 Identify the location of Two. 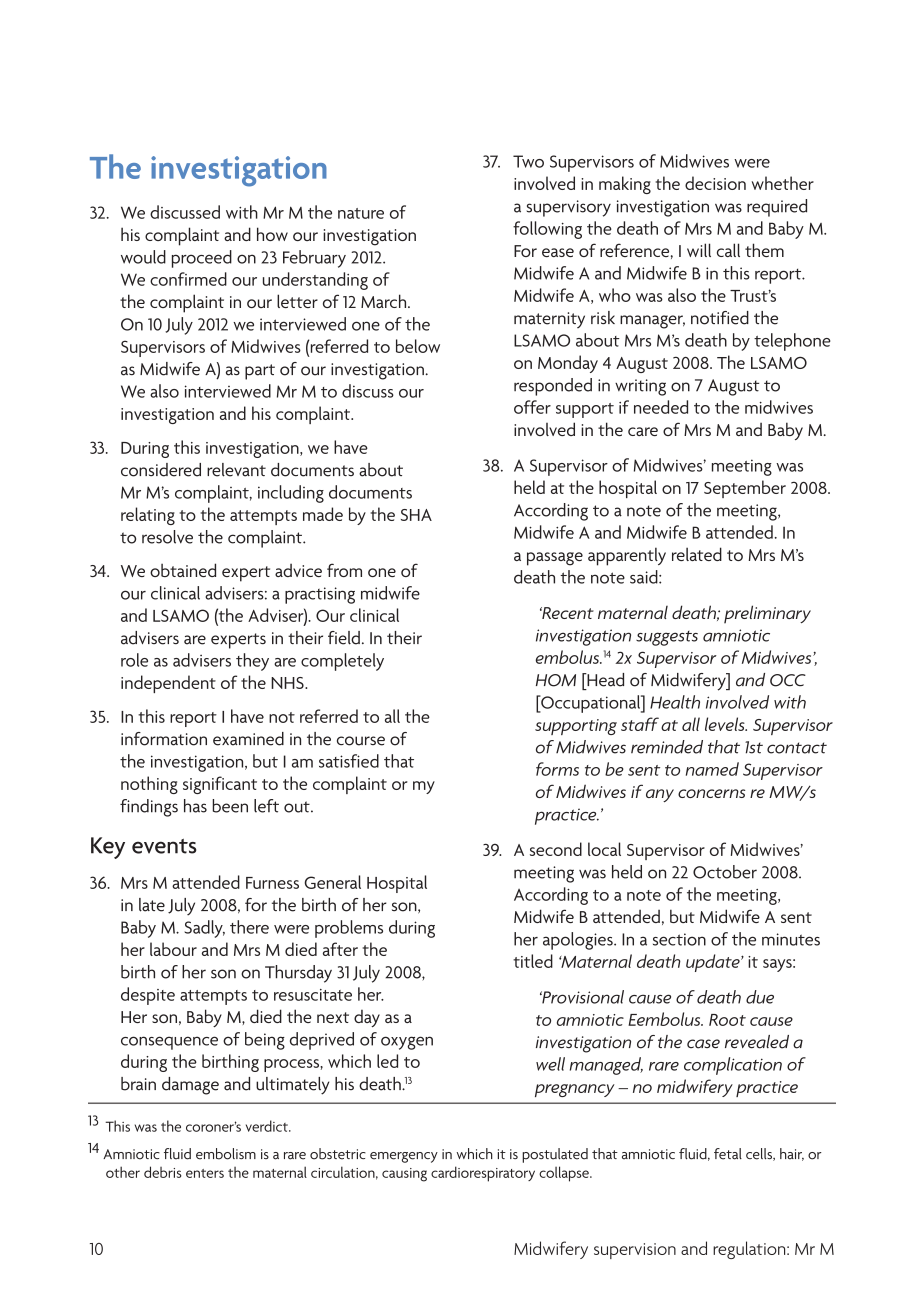
(528, 161).
